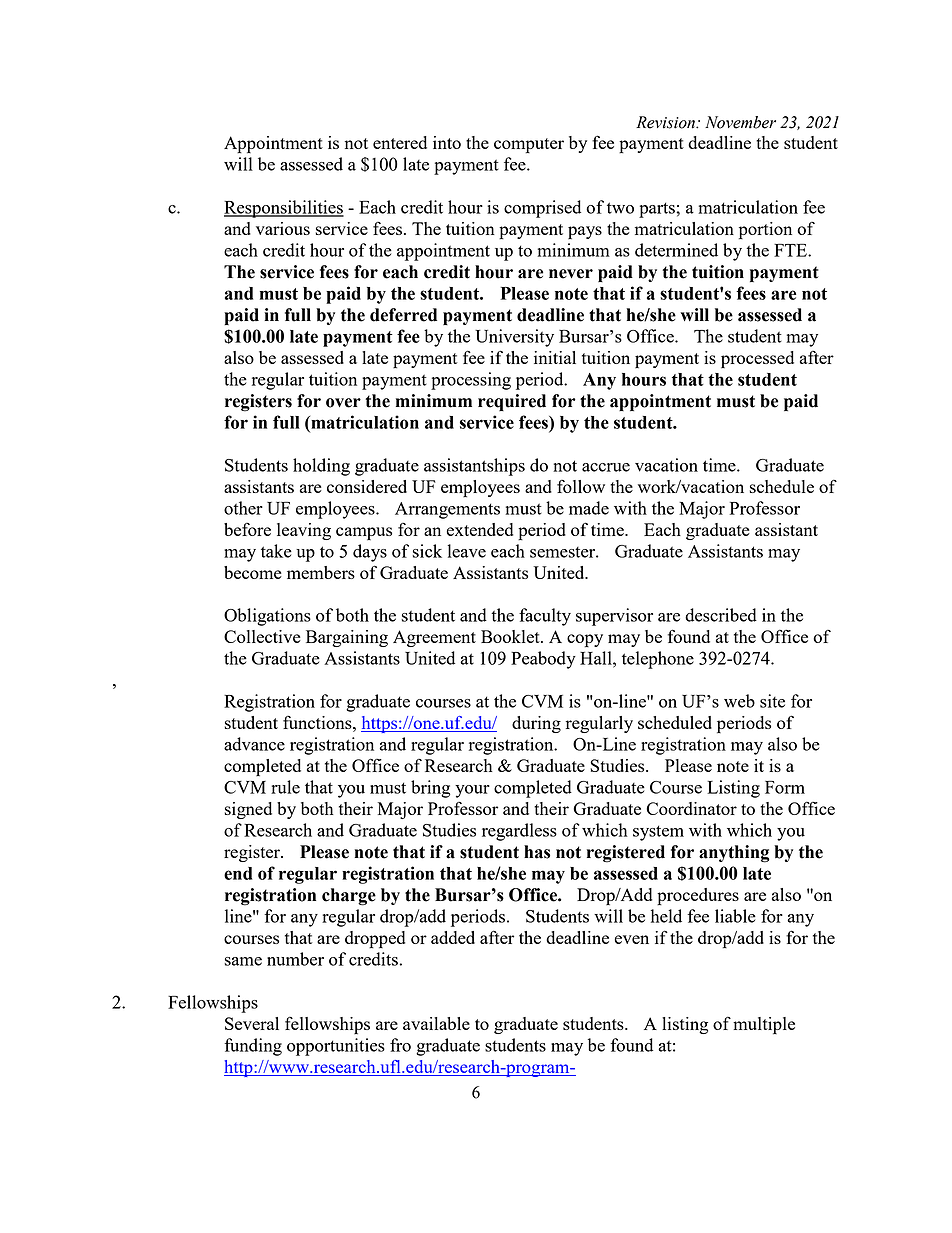 This page has height=1233, width=952. Describe the element at coordinates (721, 615) in the page. I see `described` at that location.
